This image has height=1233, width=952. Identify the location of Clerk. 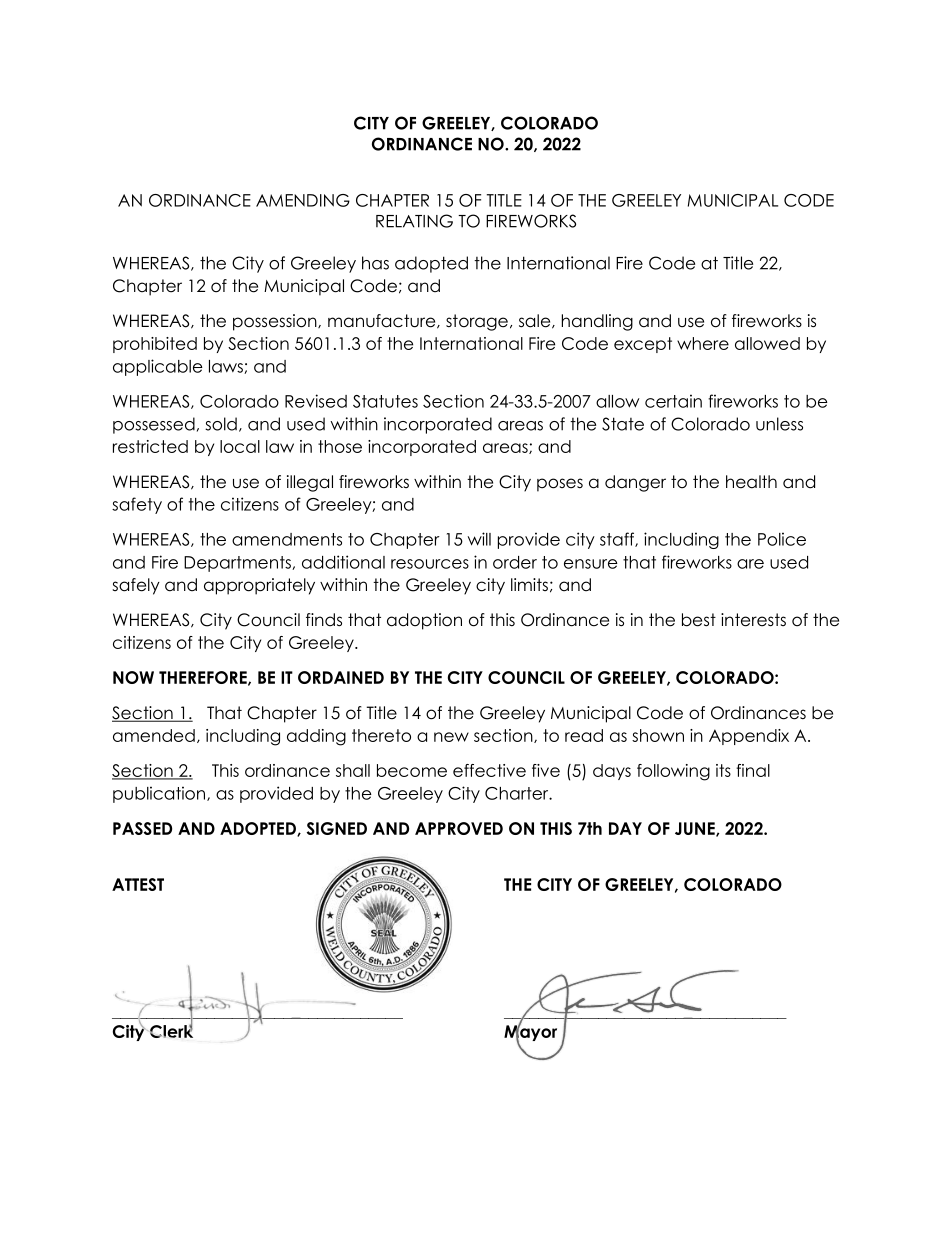
(171, 1030).
